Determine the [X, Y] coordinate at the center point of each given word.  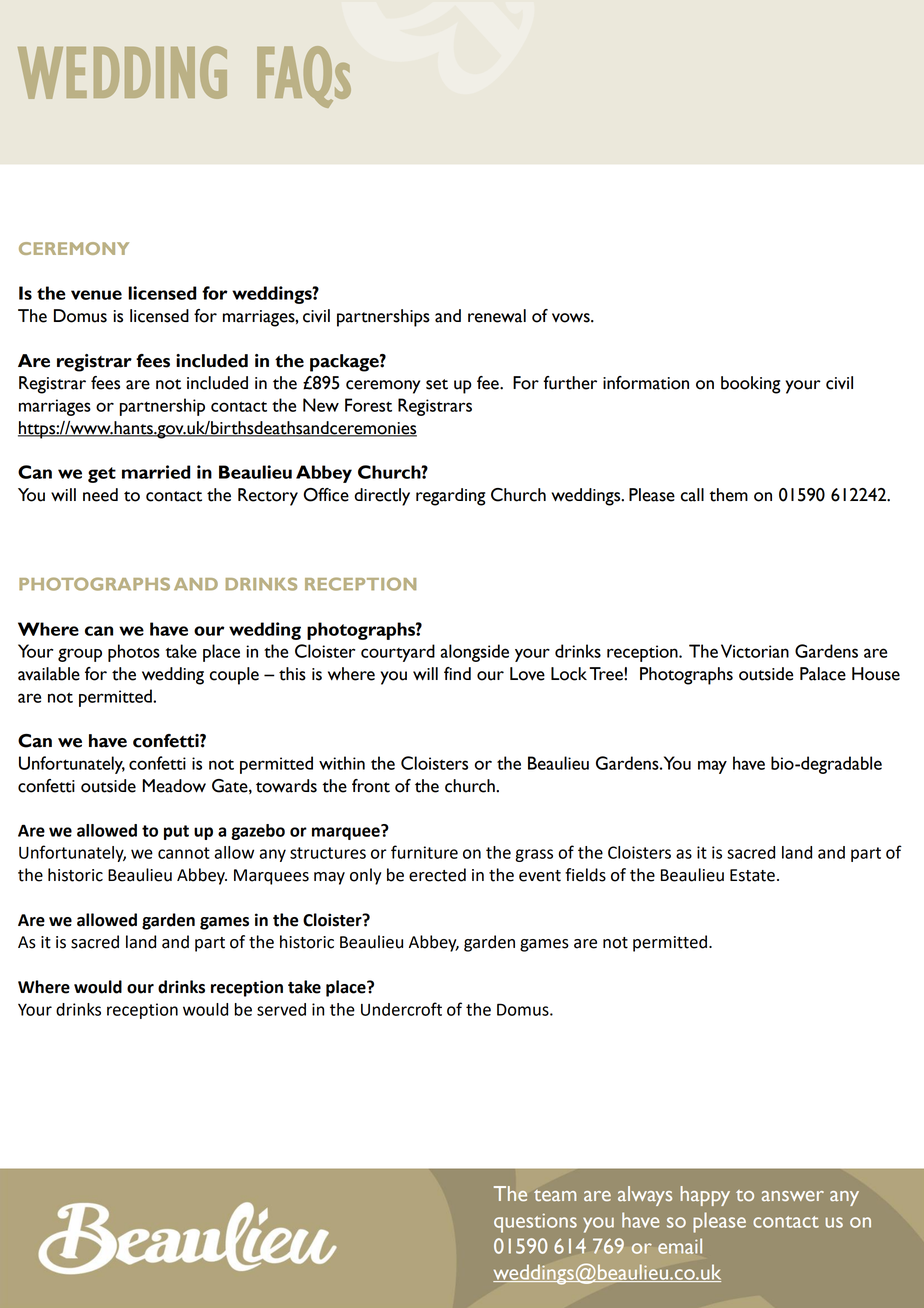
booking [750, 385]
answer [793, 1196]
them [728, 495]
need [100, 495]
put [176, 832]
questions [535, 1223]
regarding [450, 497]
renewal [497, 316]
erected [437, 875]
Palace [823, 674]
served [281, 1009]
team [555, 1195]
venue [96, 295]
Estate [752, 875]
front [371, 786]
